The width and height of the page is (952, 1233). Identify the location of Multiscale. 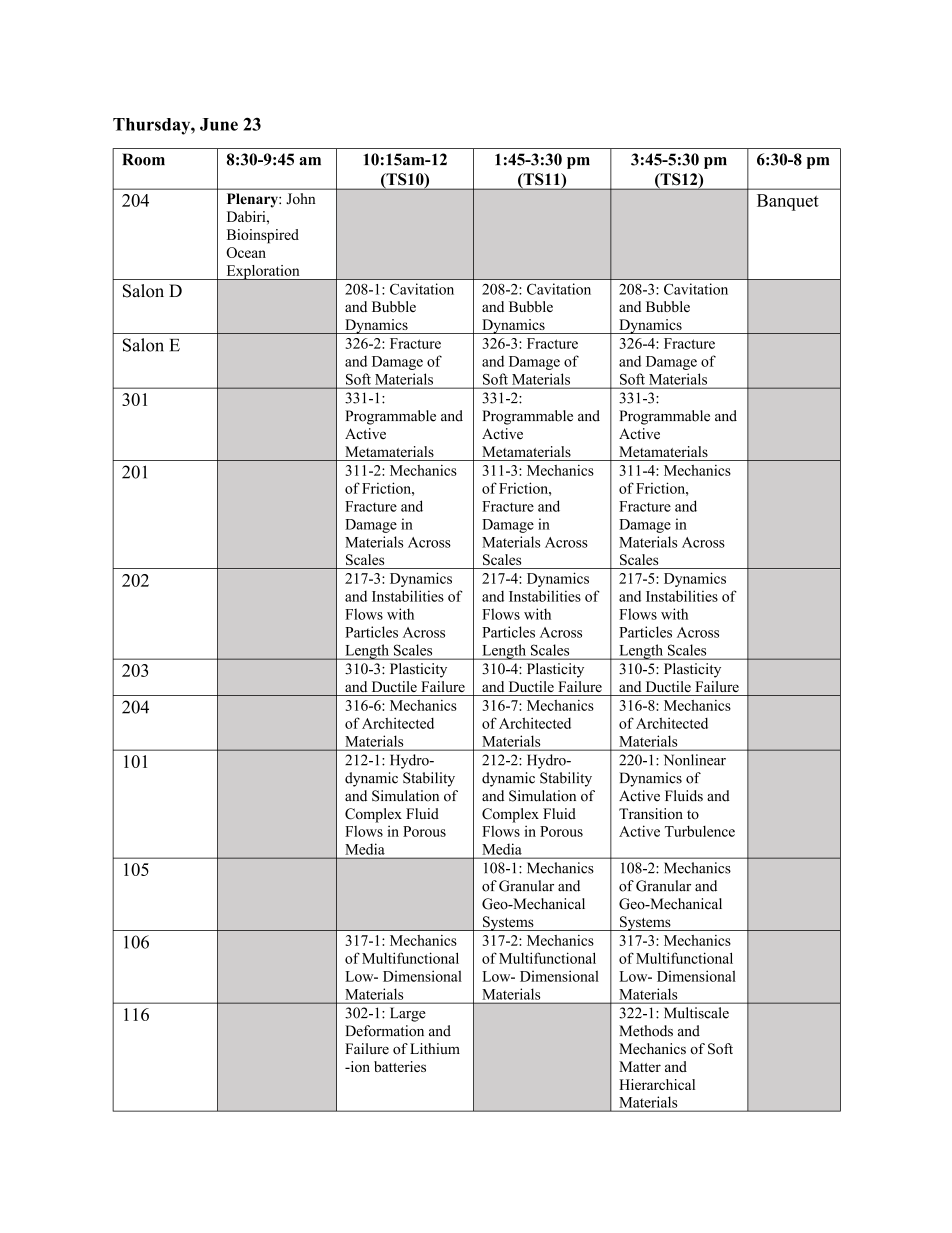
(696, 1013).
